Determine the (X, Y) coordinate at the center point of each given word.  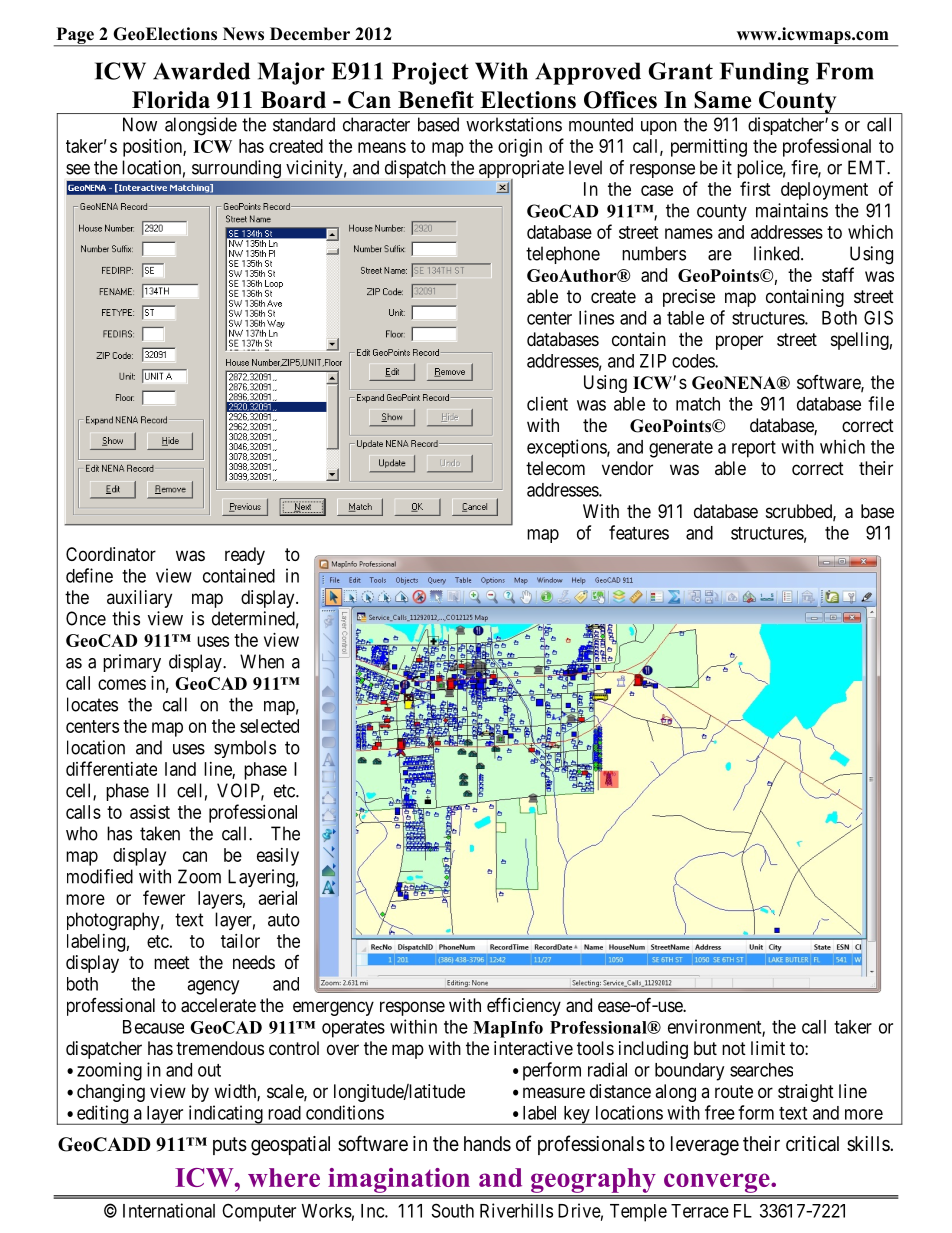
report (754, 449)
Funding (764, 73)
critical (812, 1143)
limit (768, 1048)
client (547, 403)
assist (150, 812)
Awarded (201, 71)
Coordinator (111, 554)
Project (430, 73)
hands (487, 1144)
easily (278, 857)
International (169, 1210)
